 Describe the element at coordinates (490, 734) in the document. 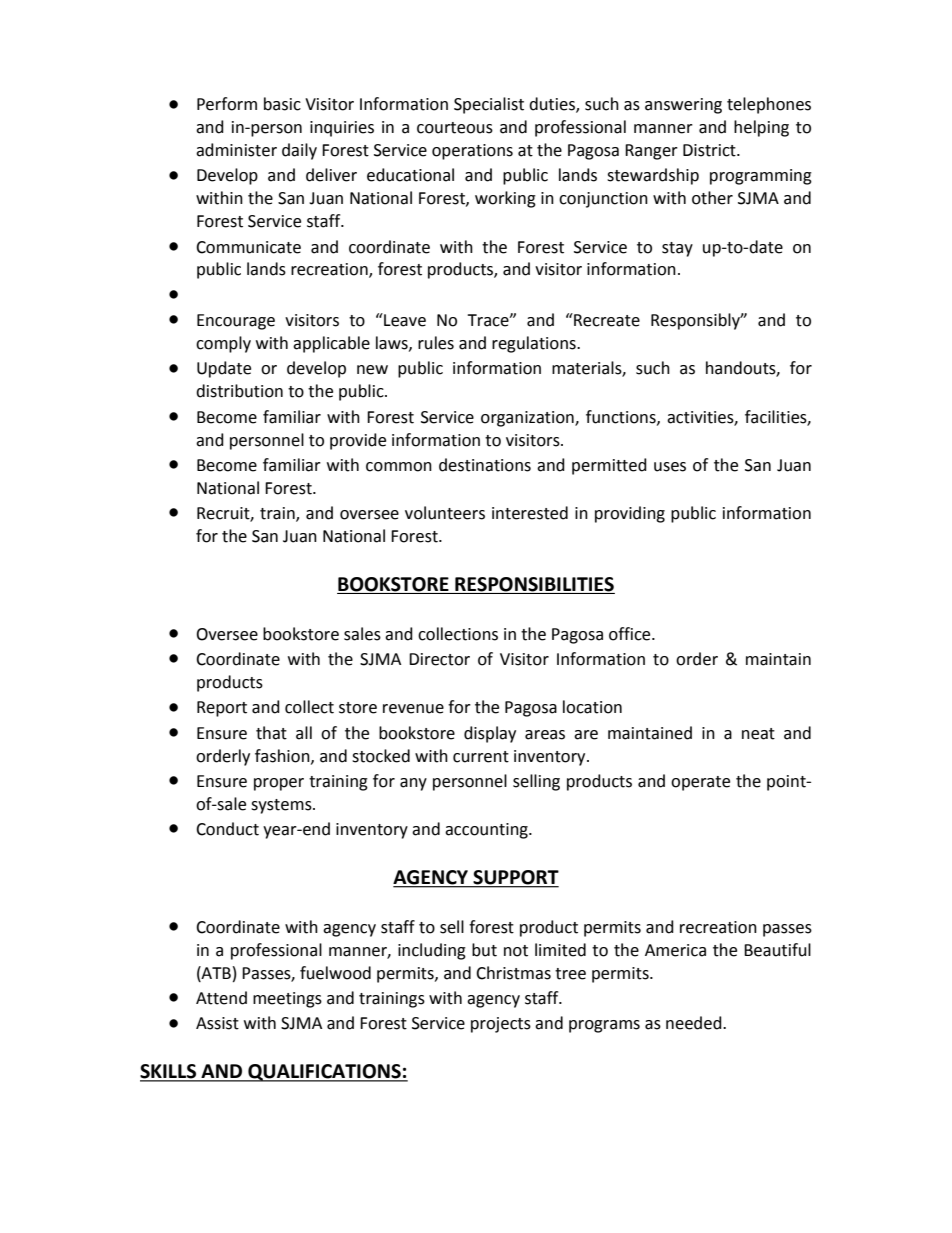

I see `display` at that location.
